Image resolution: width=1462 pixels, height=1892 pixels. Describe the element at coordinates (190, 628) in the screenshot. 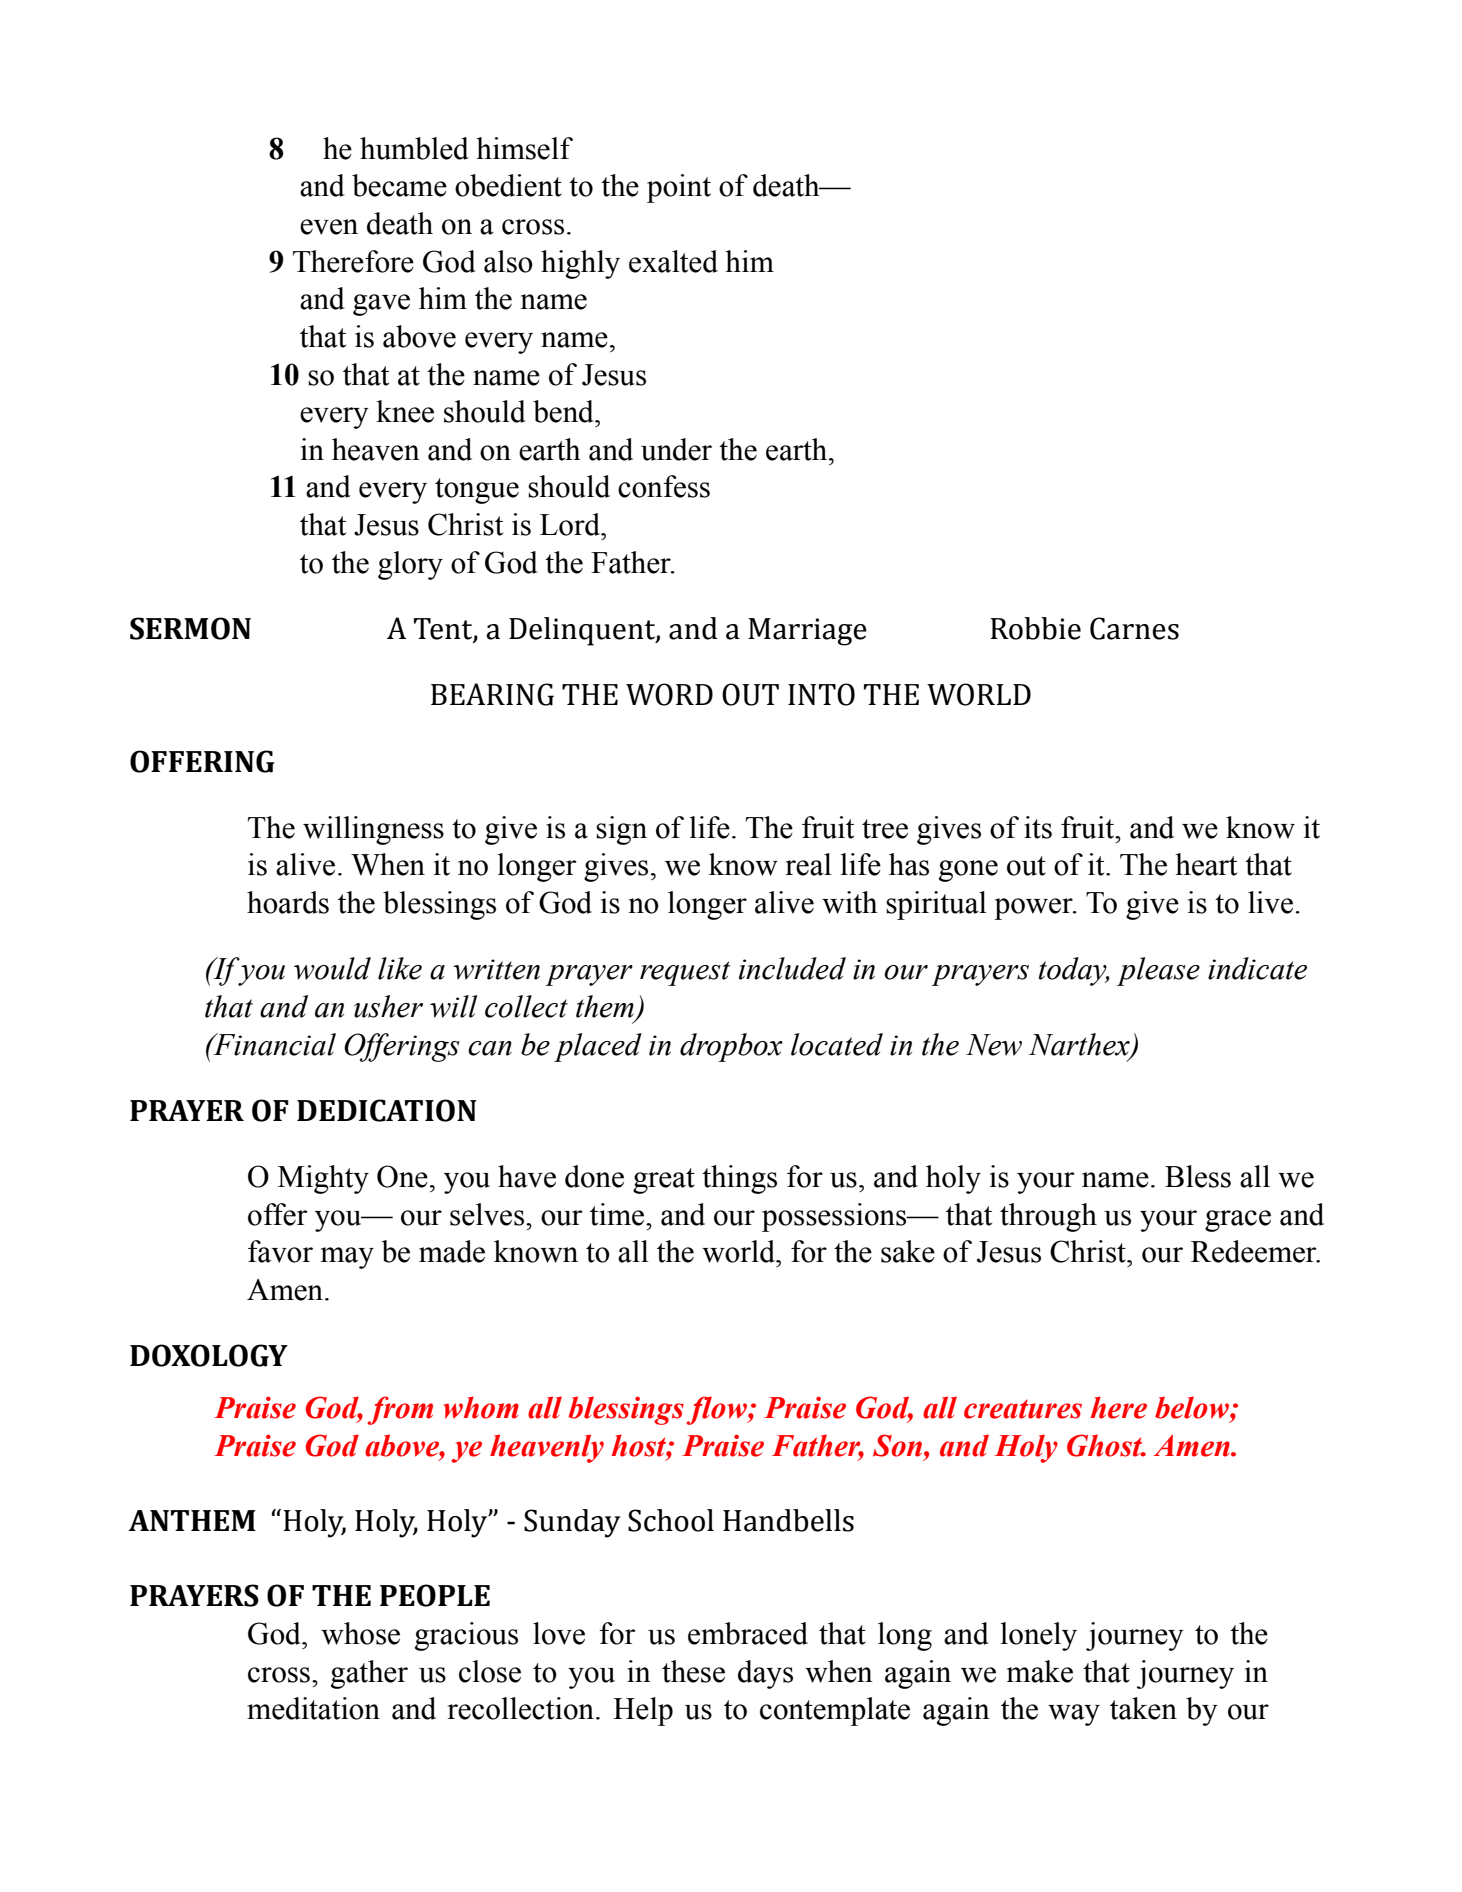

I see `SERMON` at that location.
